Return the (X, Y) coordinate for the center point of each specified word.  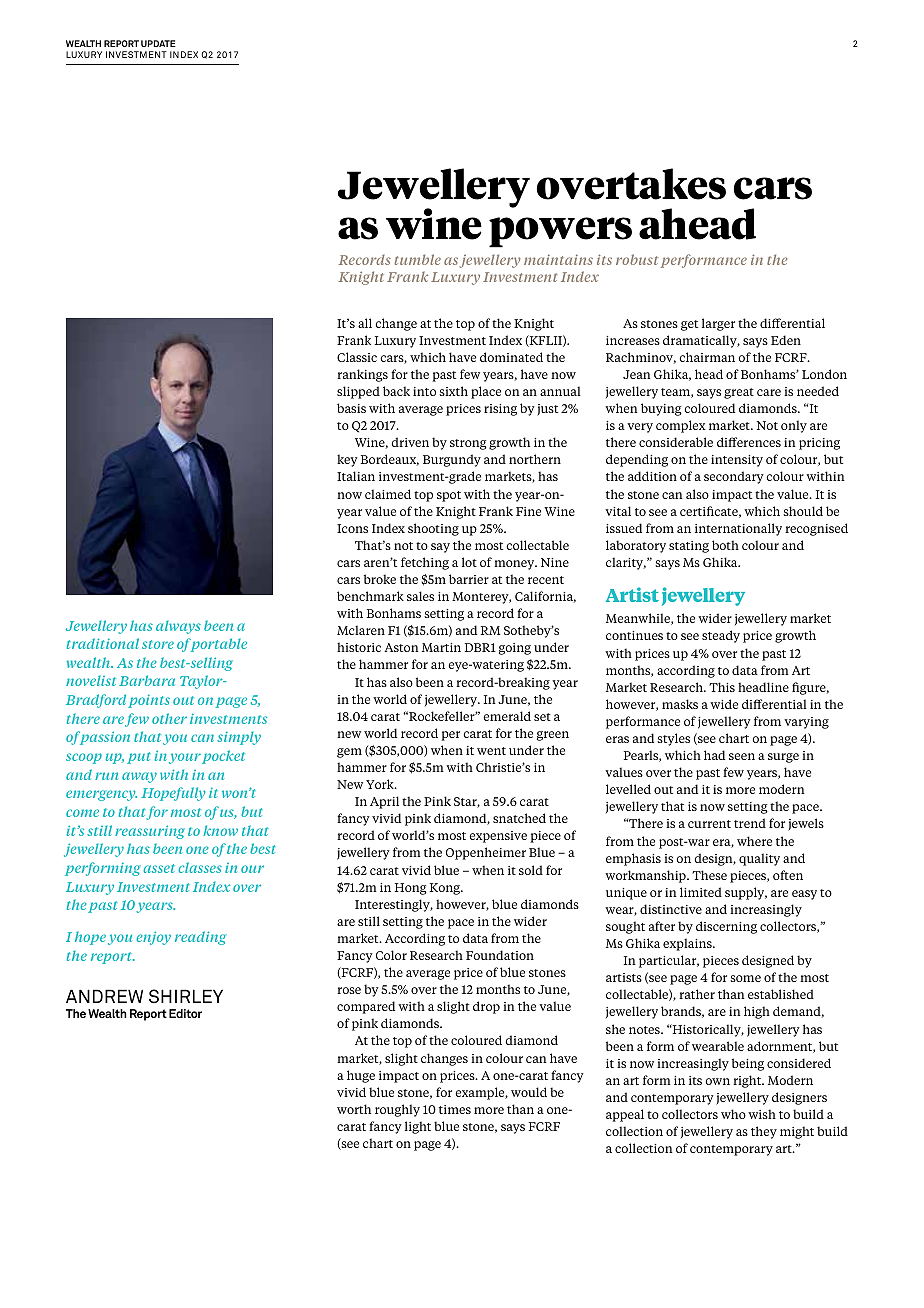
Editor (185, 1013)
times (455, 1109)
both (725, 545)
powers (560, 232)
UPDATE (158, 43)
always (178, 627)
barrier (469, 579)
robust (637, 259)
